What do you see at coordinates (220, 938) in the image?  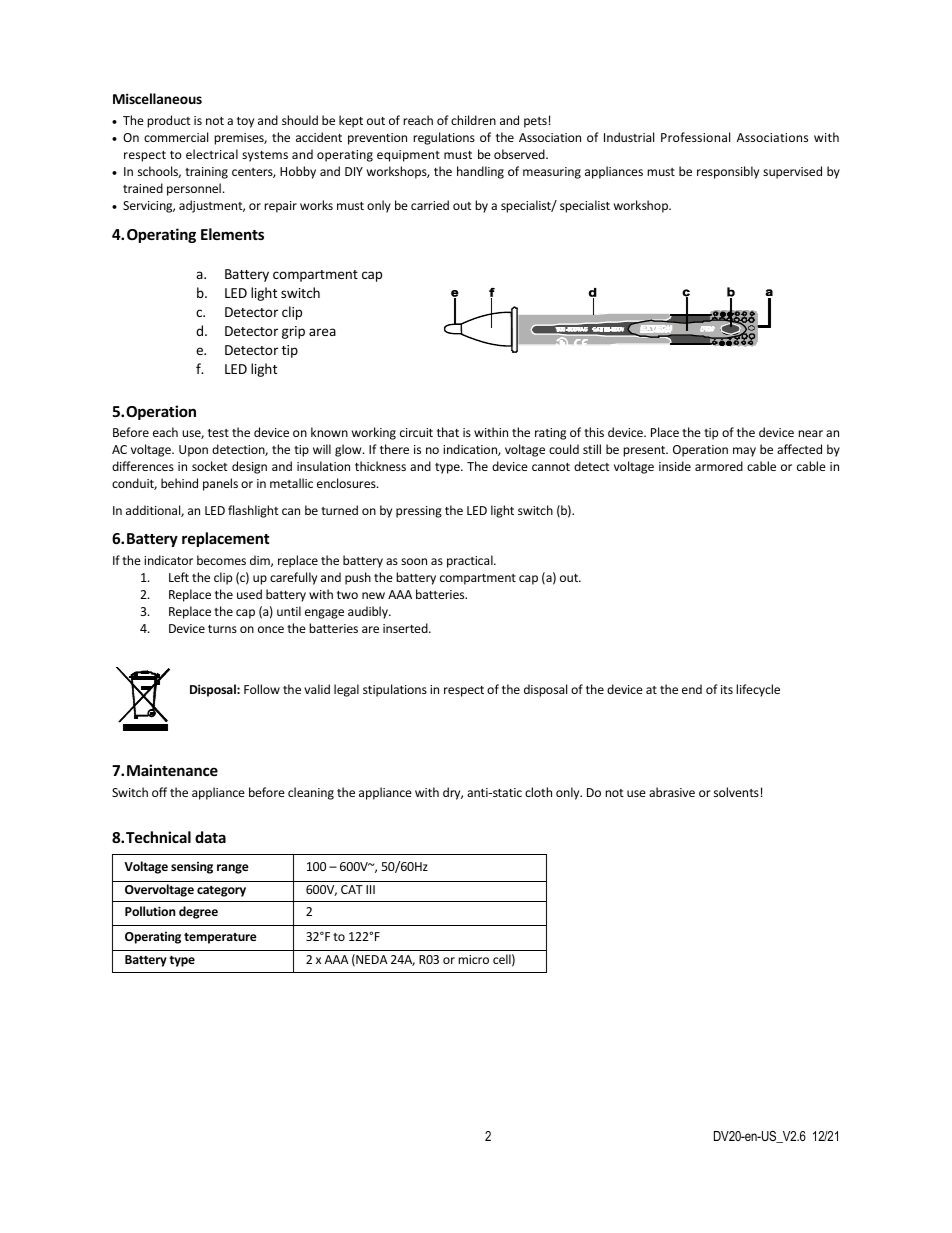 I see `temperature` at bounding box center [220, 938].
